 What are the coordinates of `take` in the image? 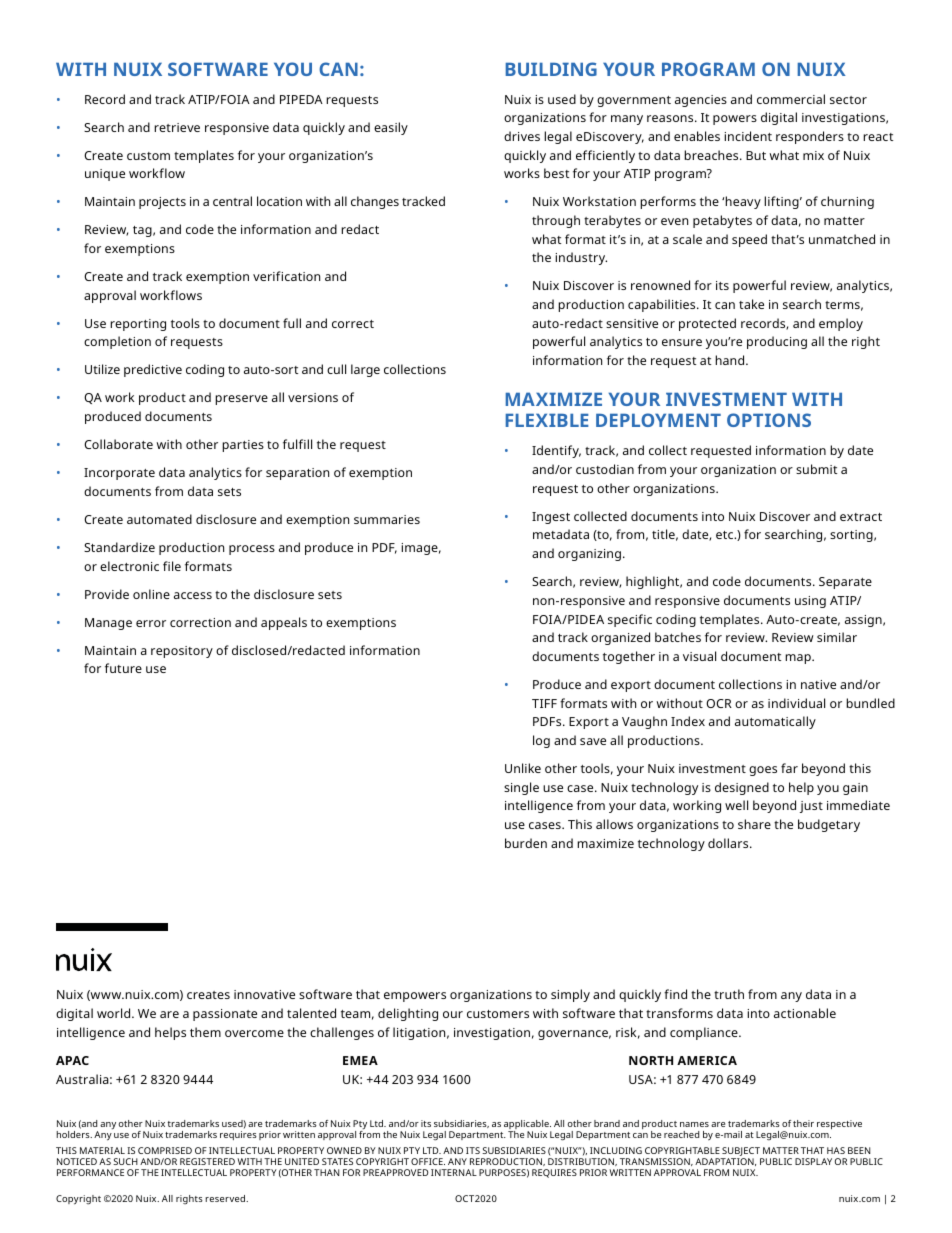 It's located at (751, 304).
